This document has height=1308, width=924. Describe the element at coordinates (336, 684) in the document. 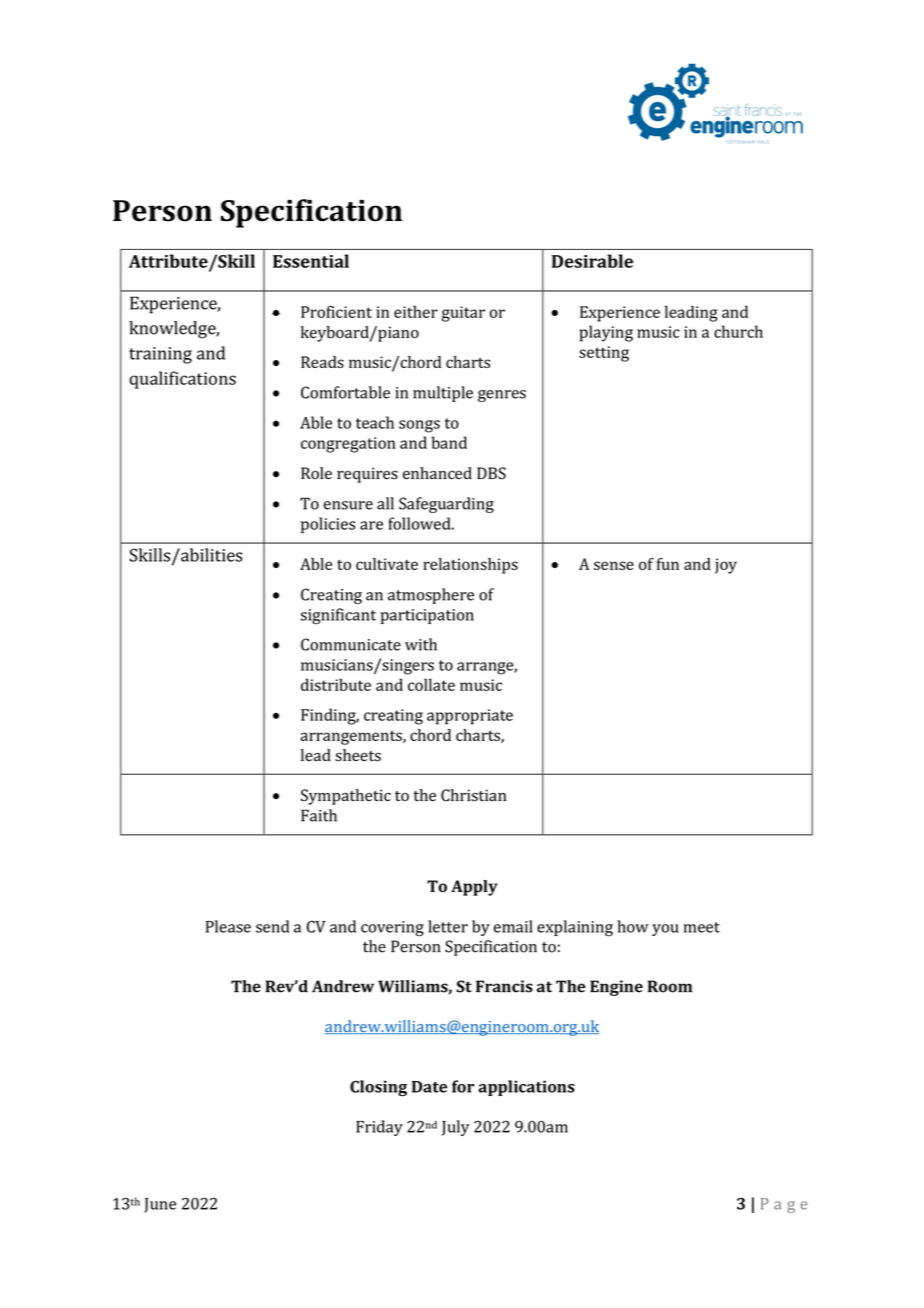

I see `distribute` at that location.
